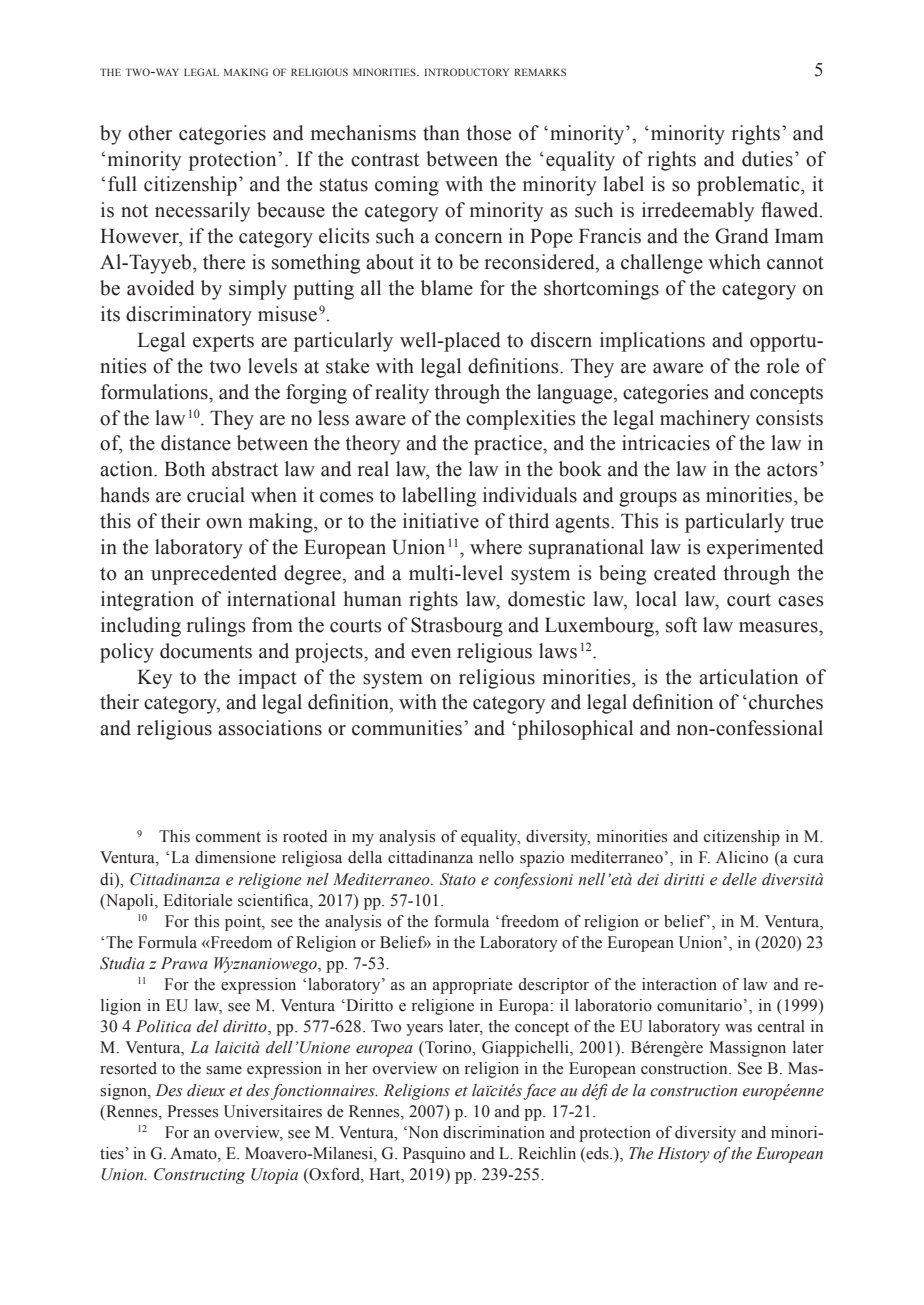 The image size is (924, 1305). What do you see at coordinates (194, 1154) in the screenshot?
I see `Amato` at bounding box center [194, 1154].
